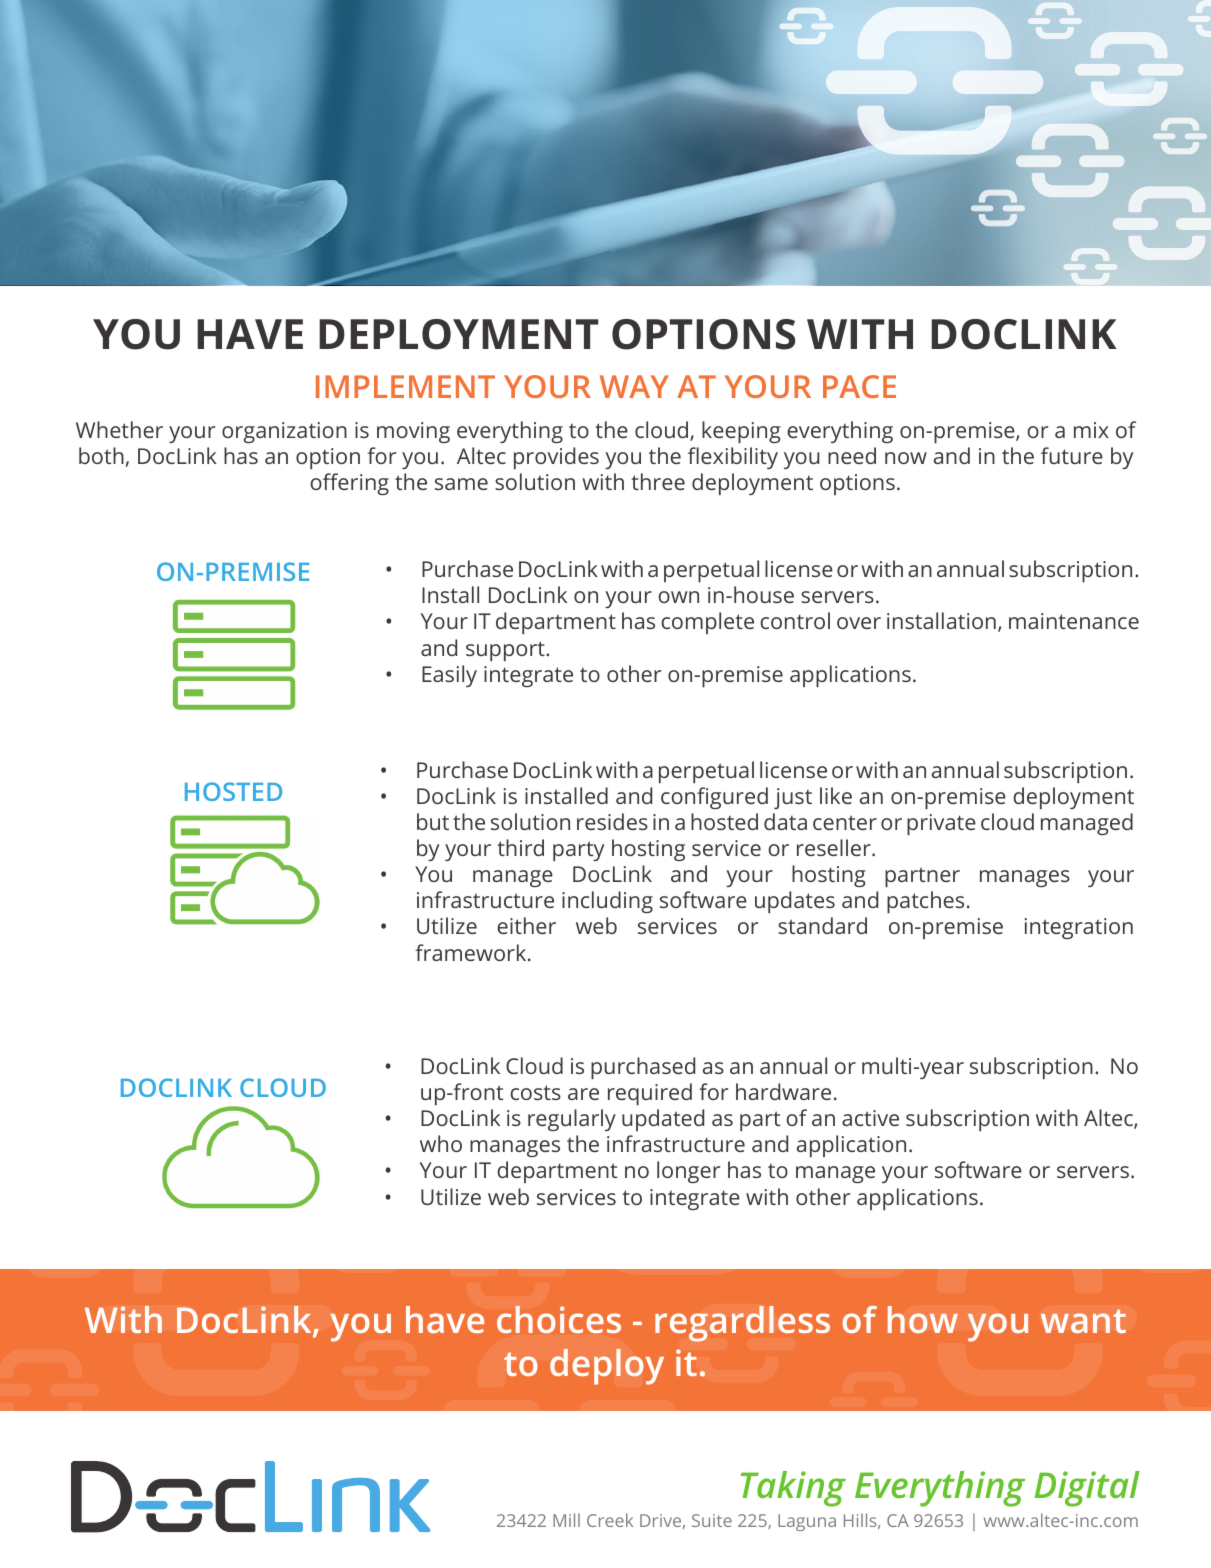 Image resolution: width=1211 pixels, height=1568 pixels. What do you see at coordinates (906, 458) in the screenshot?
I see `now` at bounding box center [906, 458].
